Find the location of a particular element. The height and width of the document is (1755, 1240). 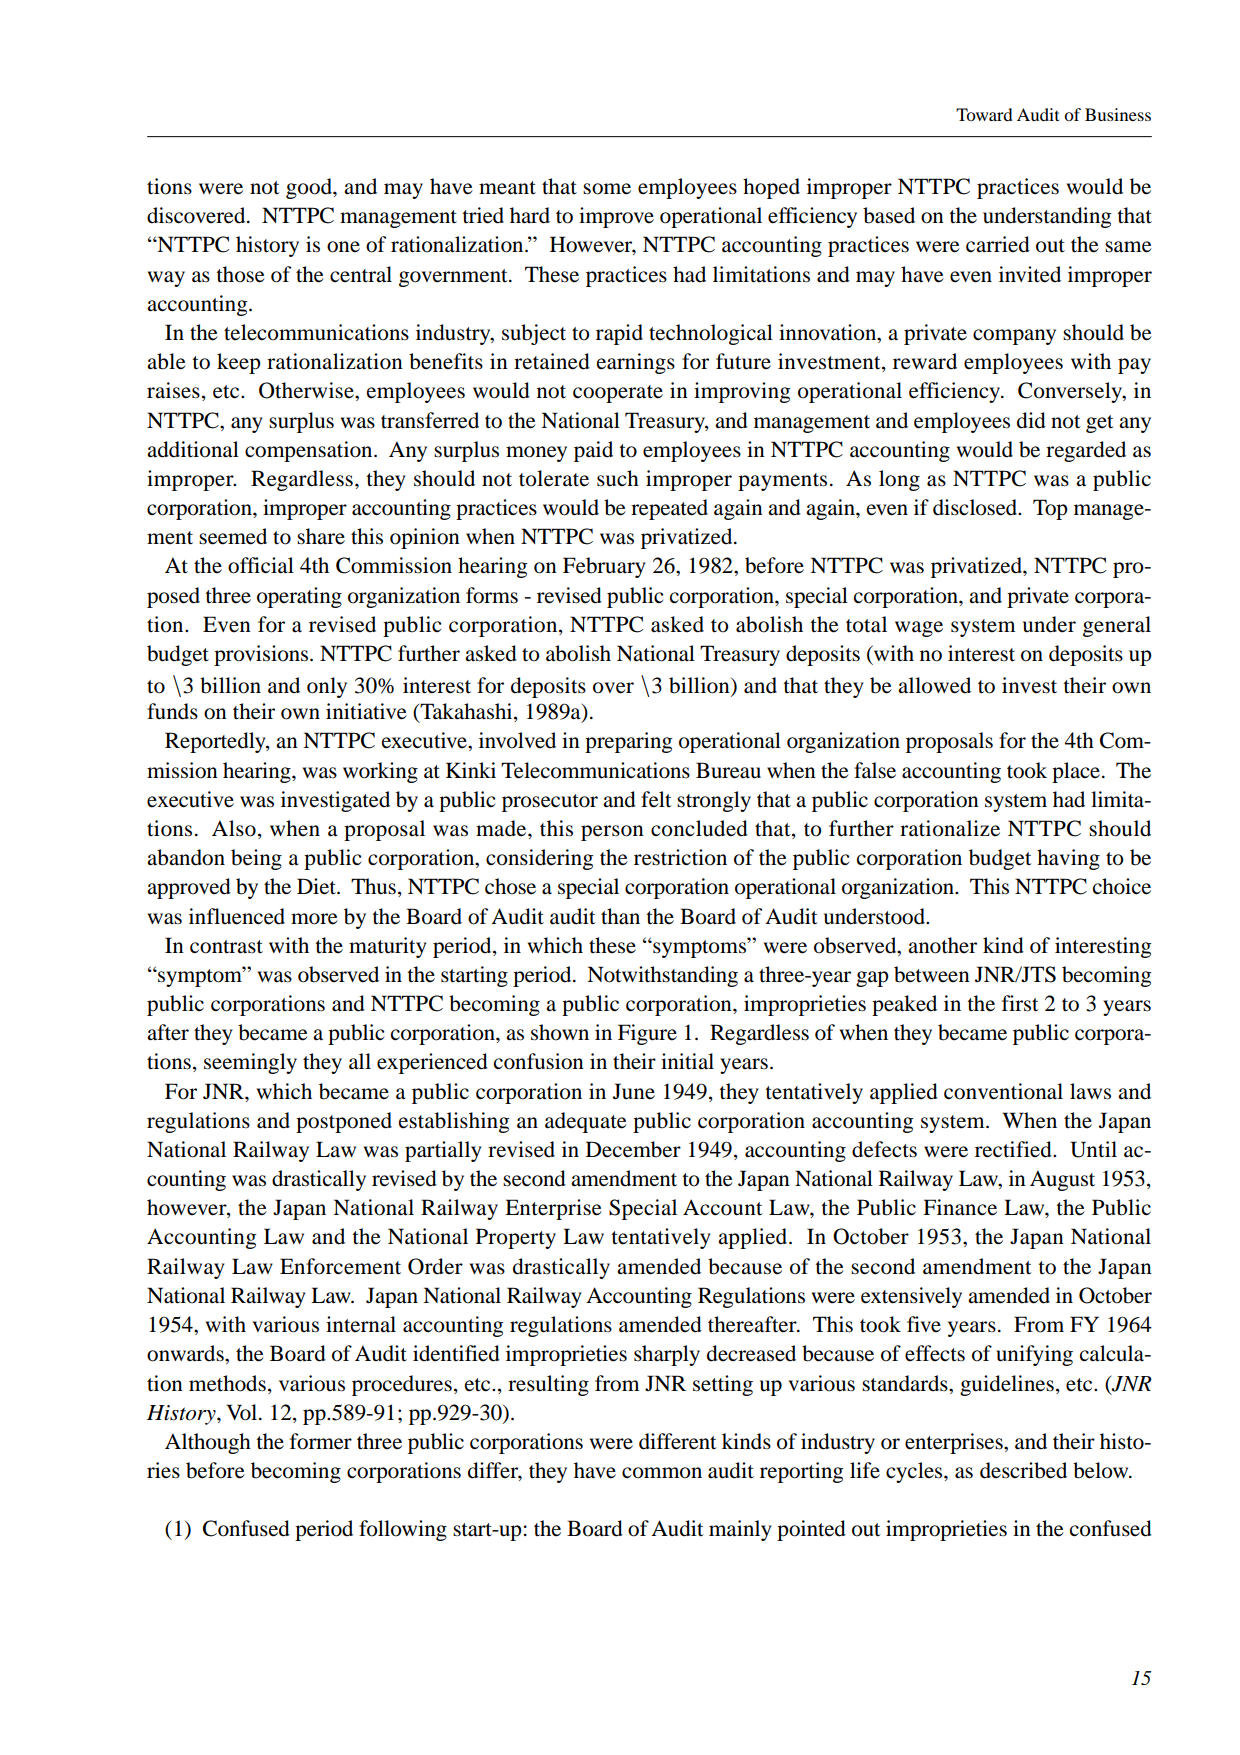

December is located at coordinates (633, 1149).
